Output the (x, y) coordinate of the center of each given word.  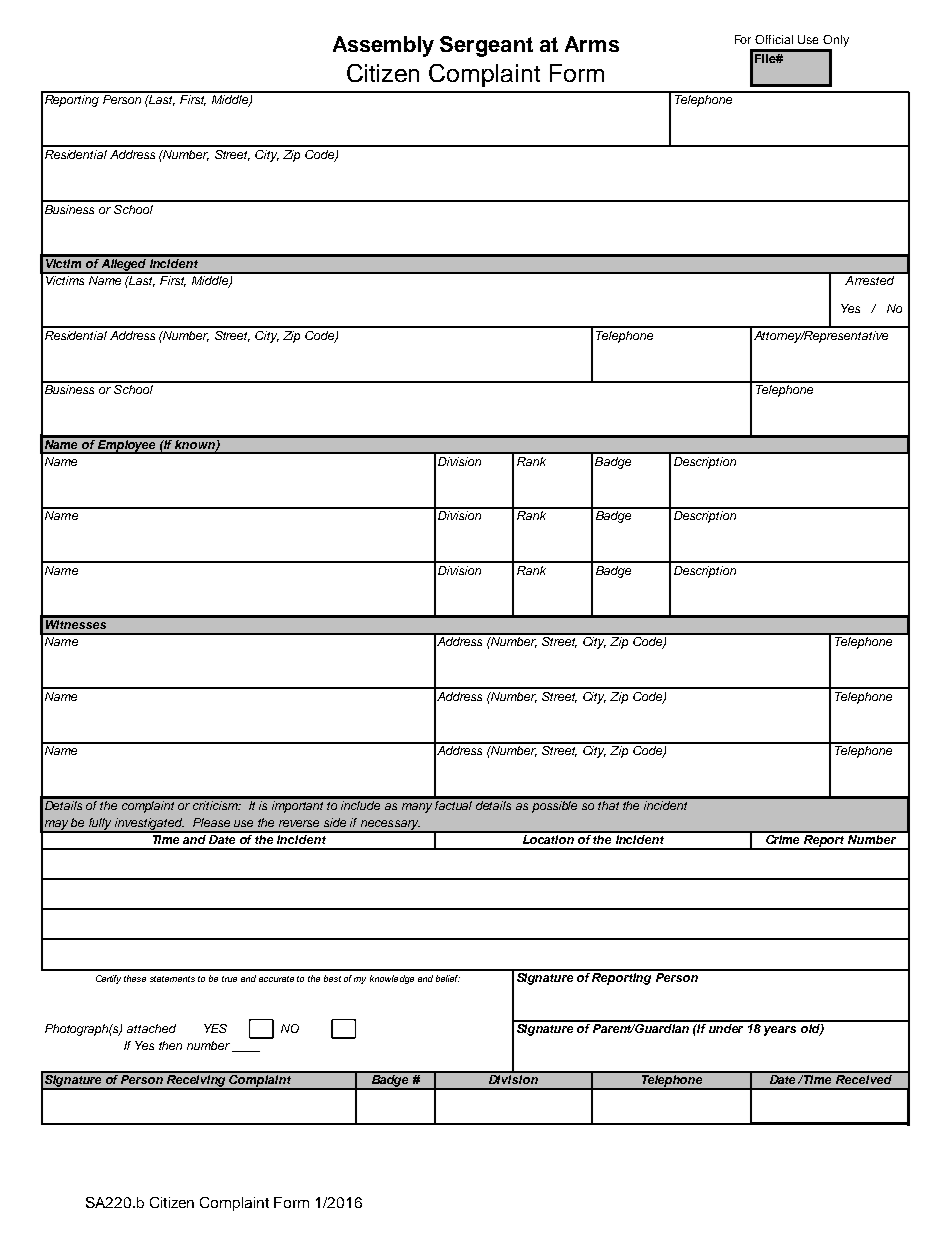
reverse (299, 823)
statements (172, 979)
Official (774, 39)
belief (448, 978)
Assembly (383, 46)
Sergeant (486, 46)
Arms (592, 44)
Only (836, 41)
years (780, 1031)
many (417, 808)
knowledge (392, 979)
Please (211, 822)
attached (151, 1028)
